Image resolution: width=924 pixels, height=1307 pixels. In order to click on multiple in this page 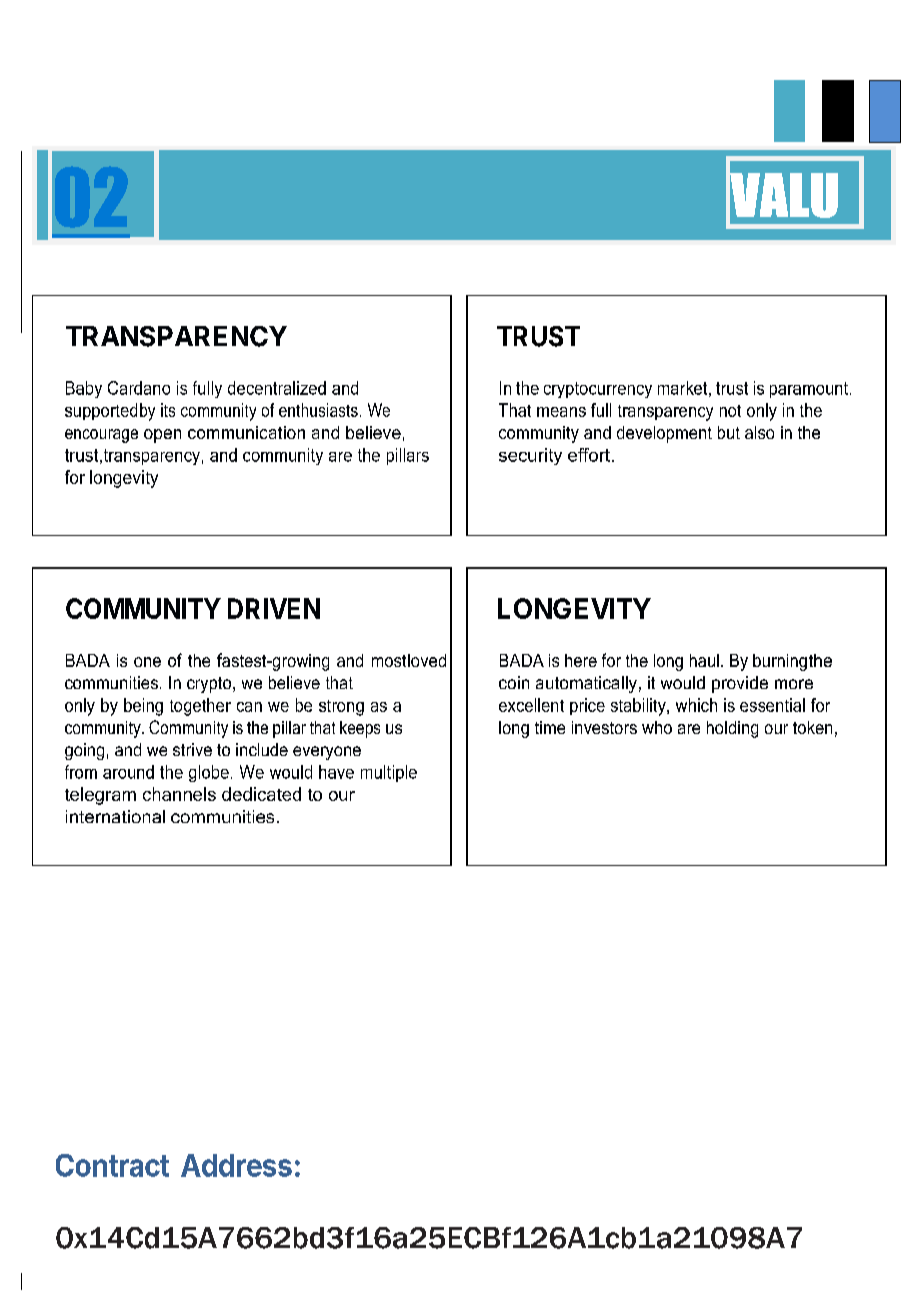, I will do `click(389, 773)`.
